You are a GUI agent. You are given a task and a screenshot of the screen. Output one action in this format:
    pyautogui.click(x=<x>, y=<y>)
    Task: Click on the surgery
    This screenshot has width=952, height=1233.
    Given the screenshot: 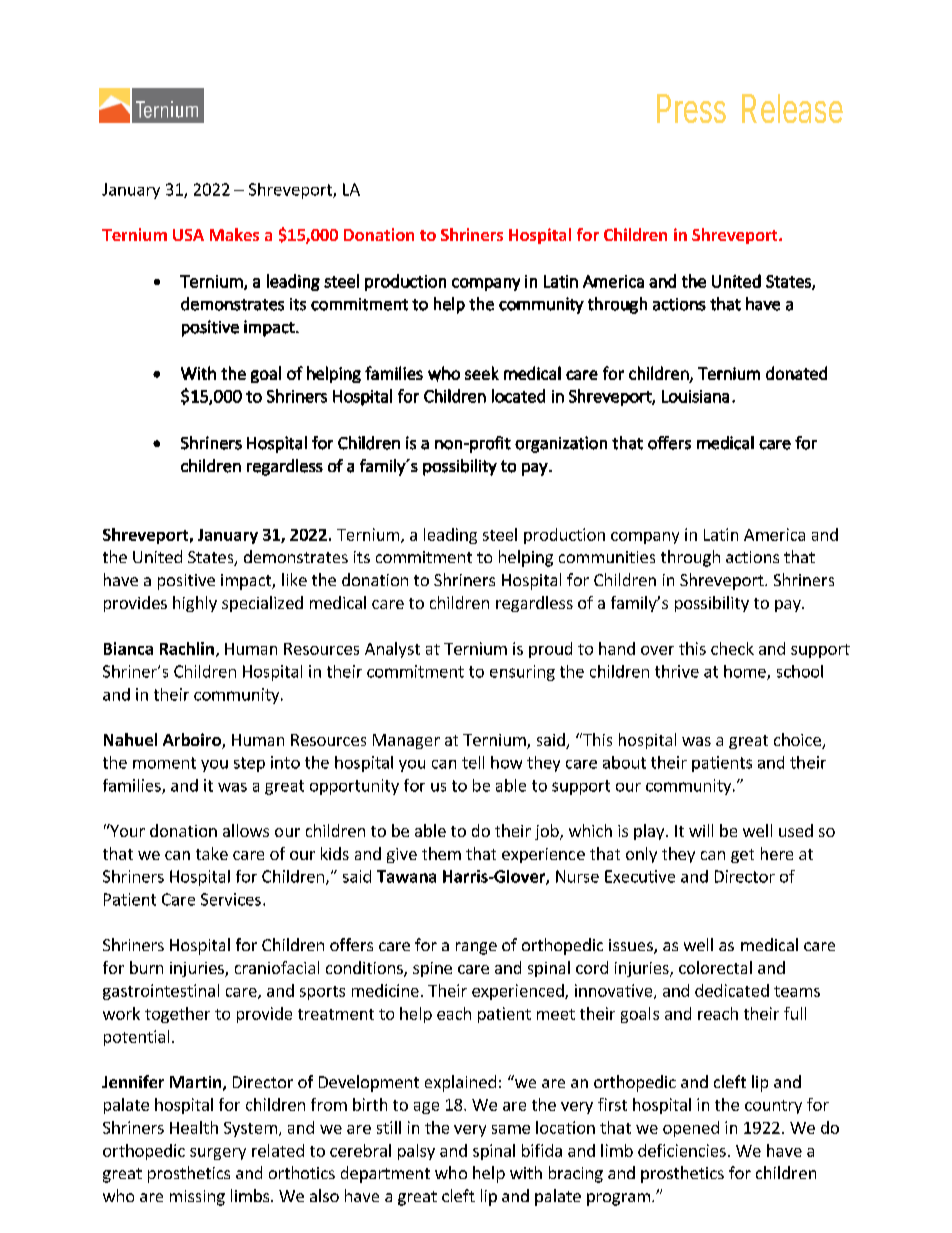 What is the action you would take?
    pyautogui.click(x=218, y=1154)
